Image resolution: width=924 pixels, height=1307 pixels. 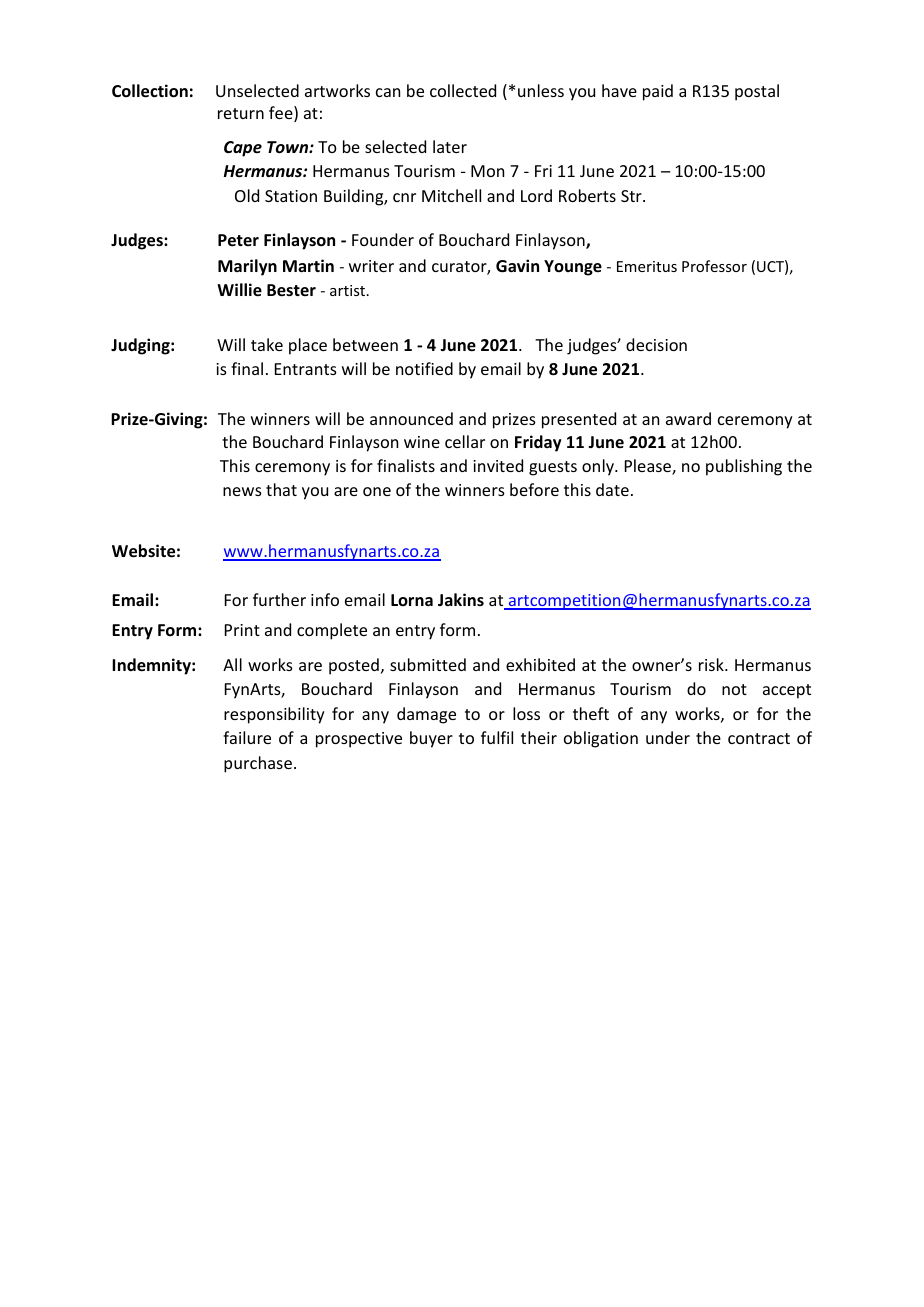 What do you see at coordinates (497, 737) in the screenshot?
I see `fulfil` at bounding box center [497, 737].
